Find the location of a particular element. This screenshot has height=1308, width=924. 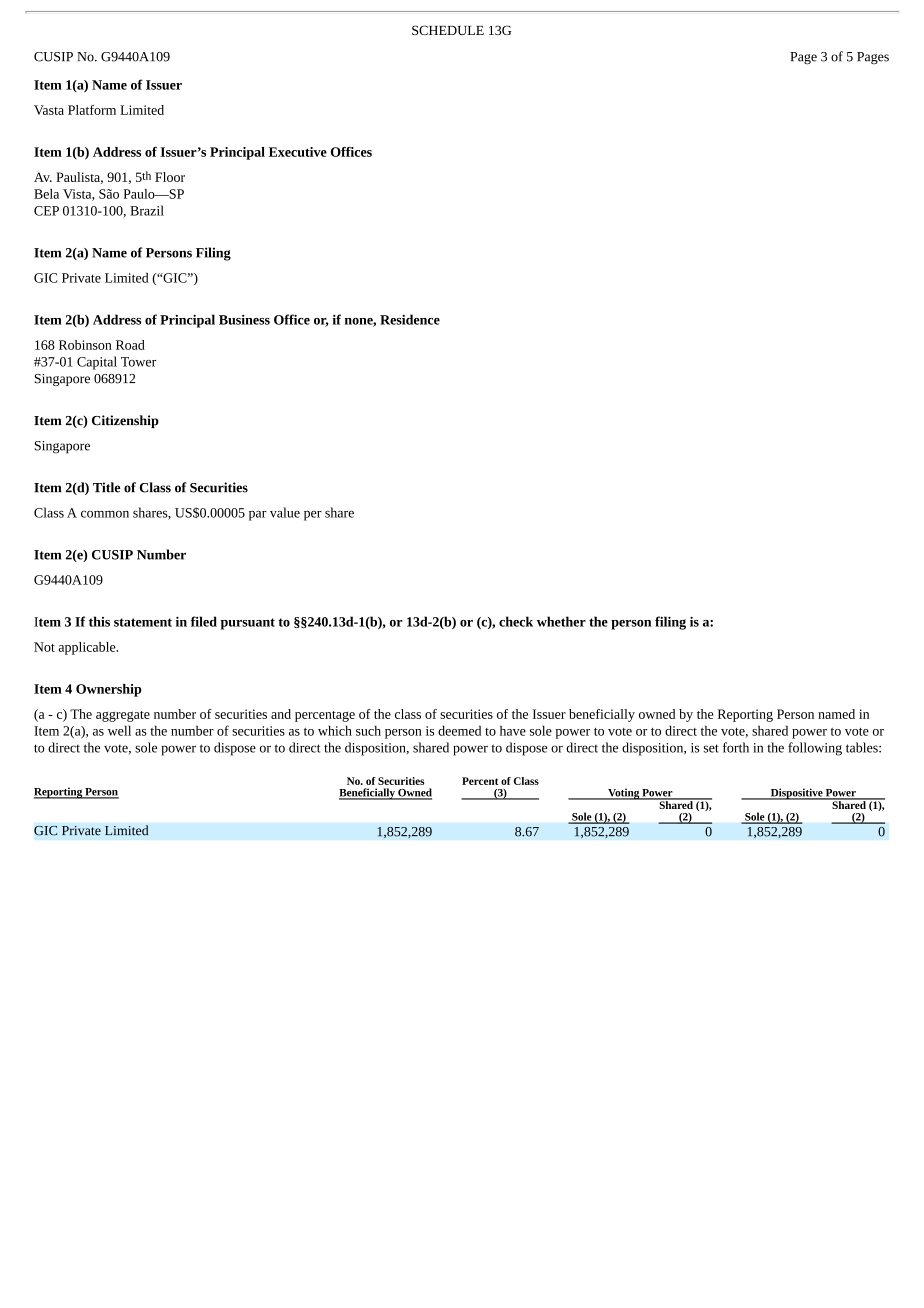

Platform is located at coordinates (92, 110).
